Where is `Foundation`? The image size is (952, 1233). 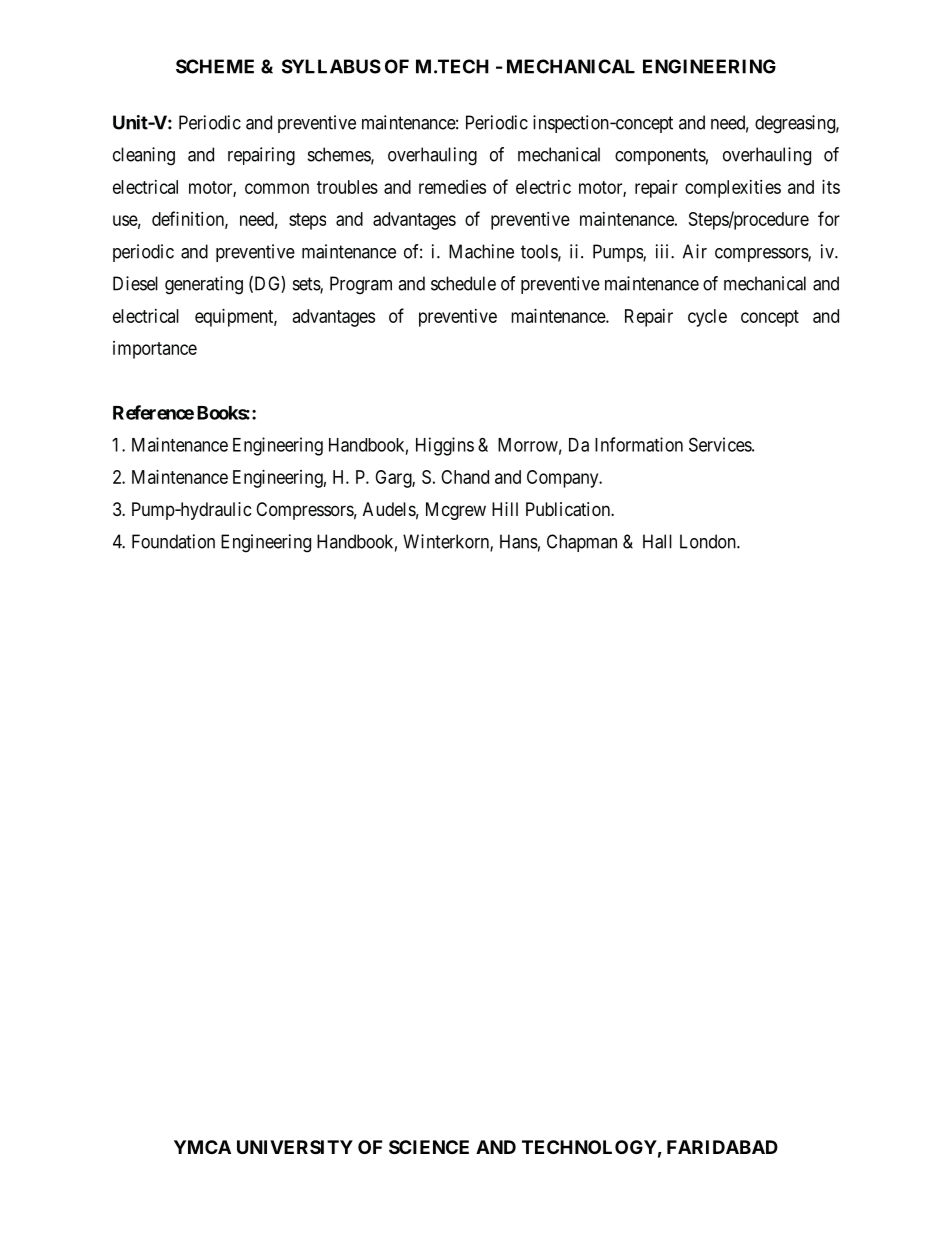 Foundation is located at coordinates (173, 541).
